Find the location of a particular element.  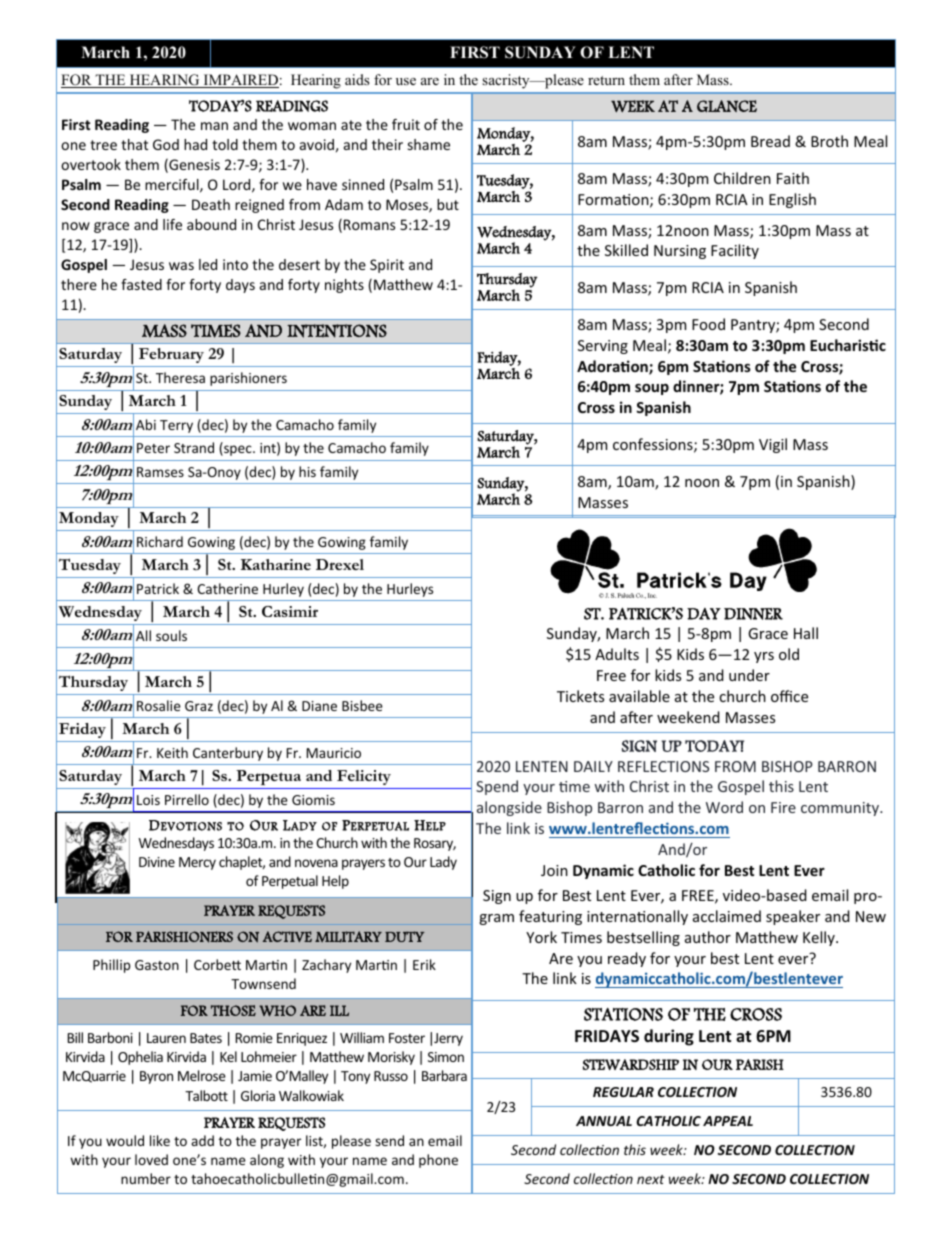

Vigil is located at coordinates (773, 445).
